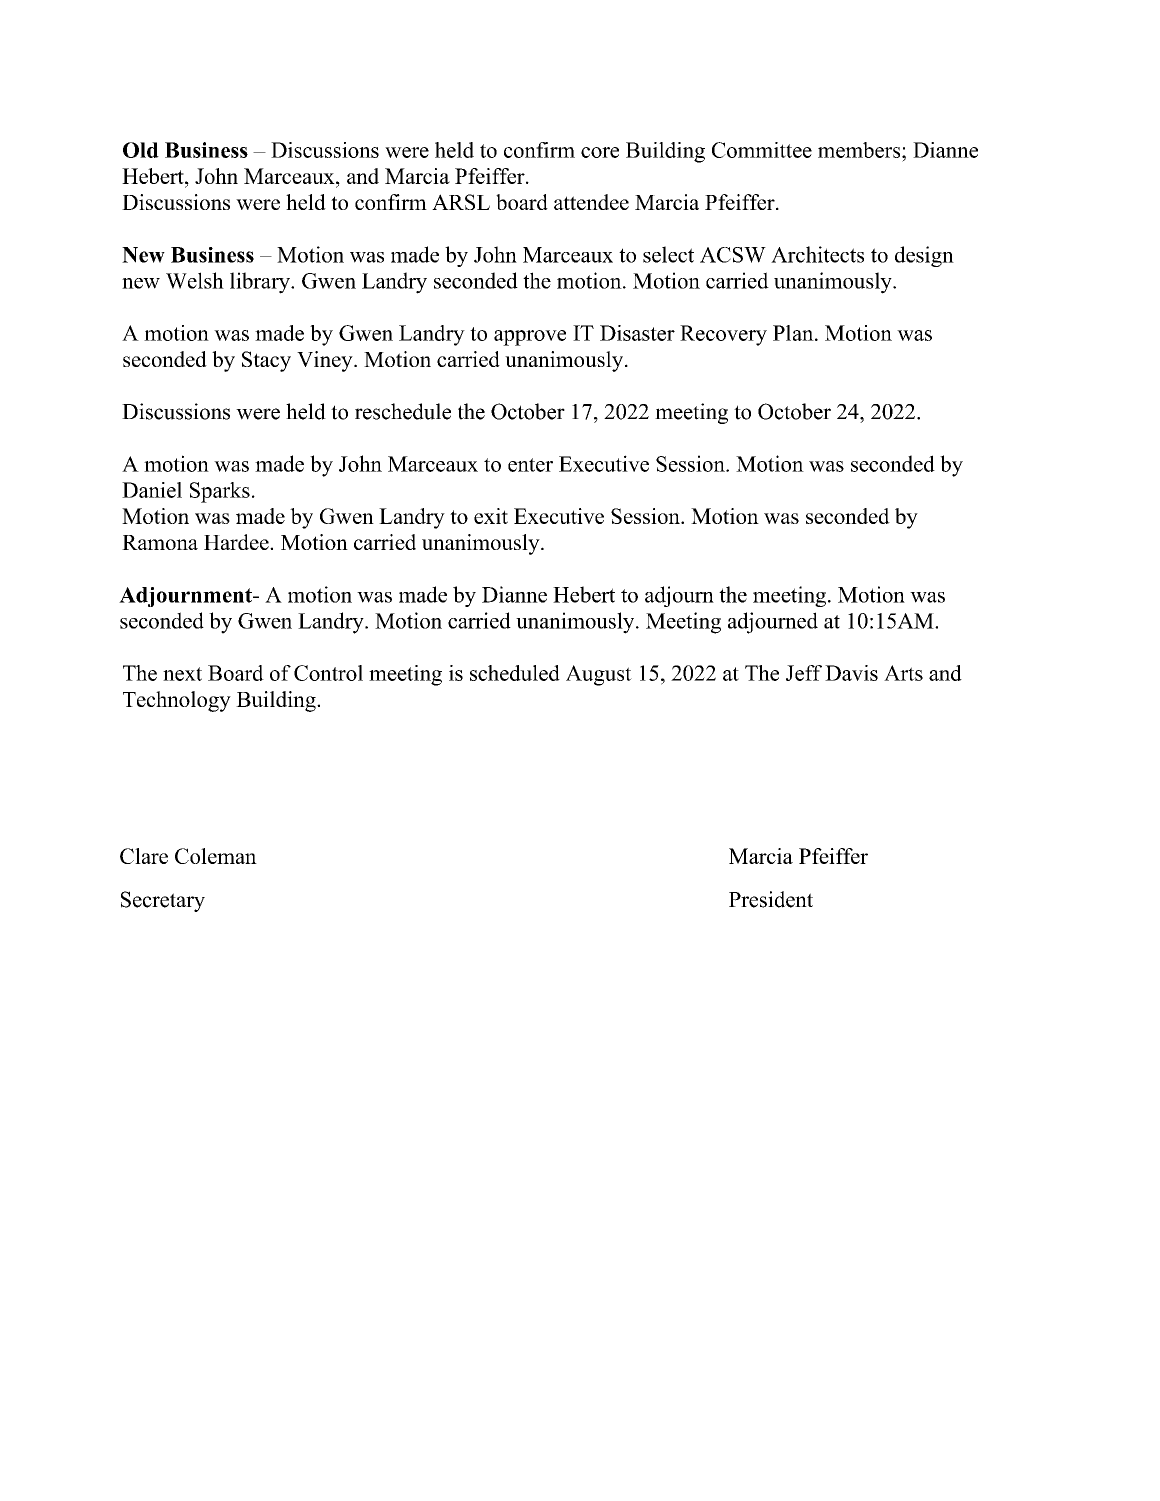 This screenshot has width=1160, height=1501. I want to click on Jeff, so click(804, 673).
